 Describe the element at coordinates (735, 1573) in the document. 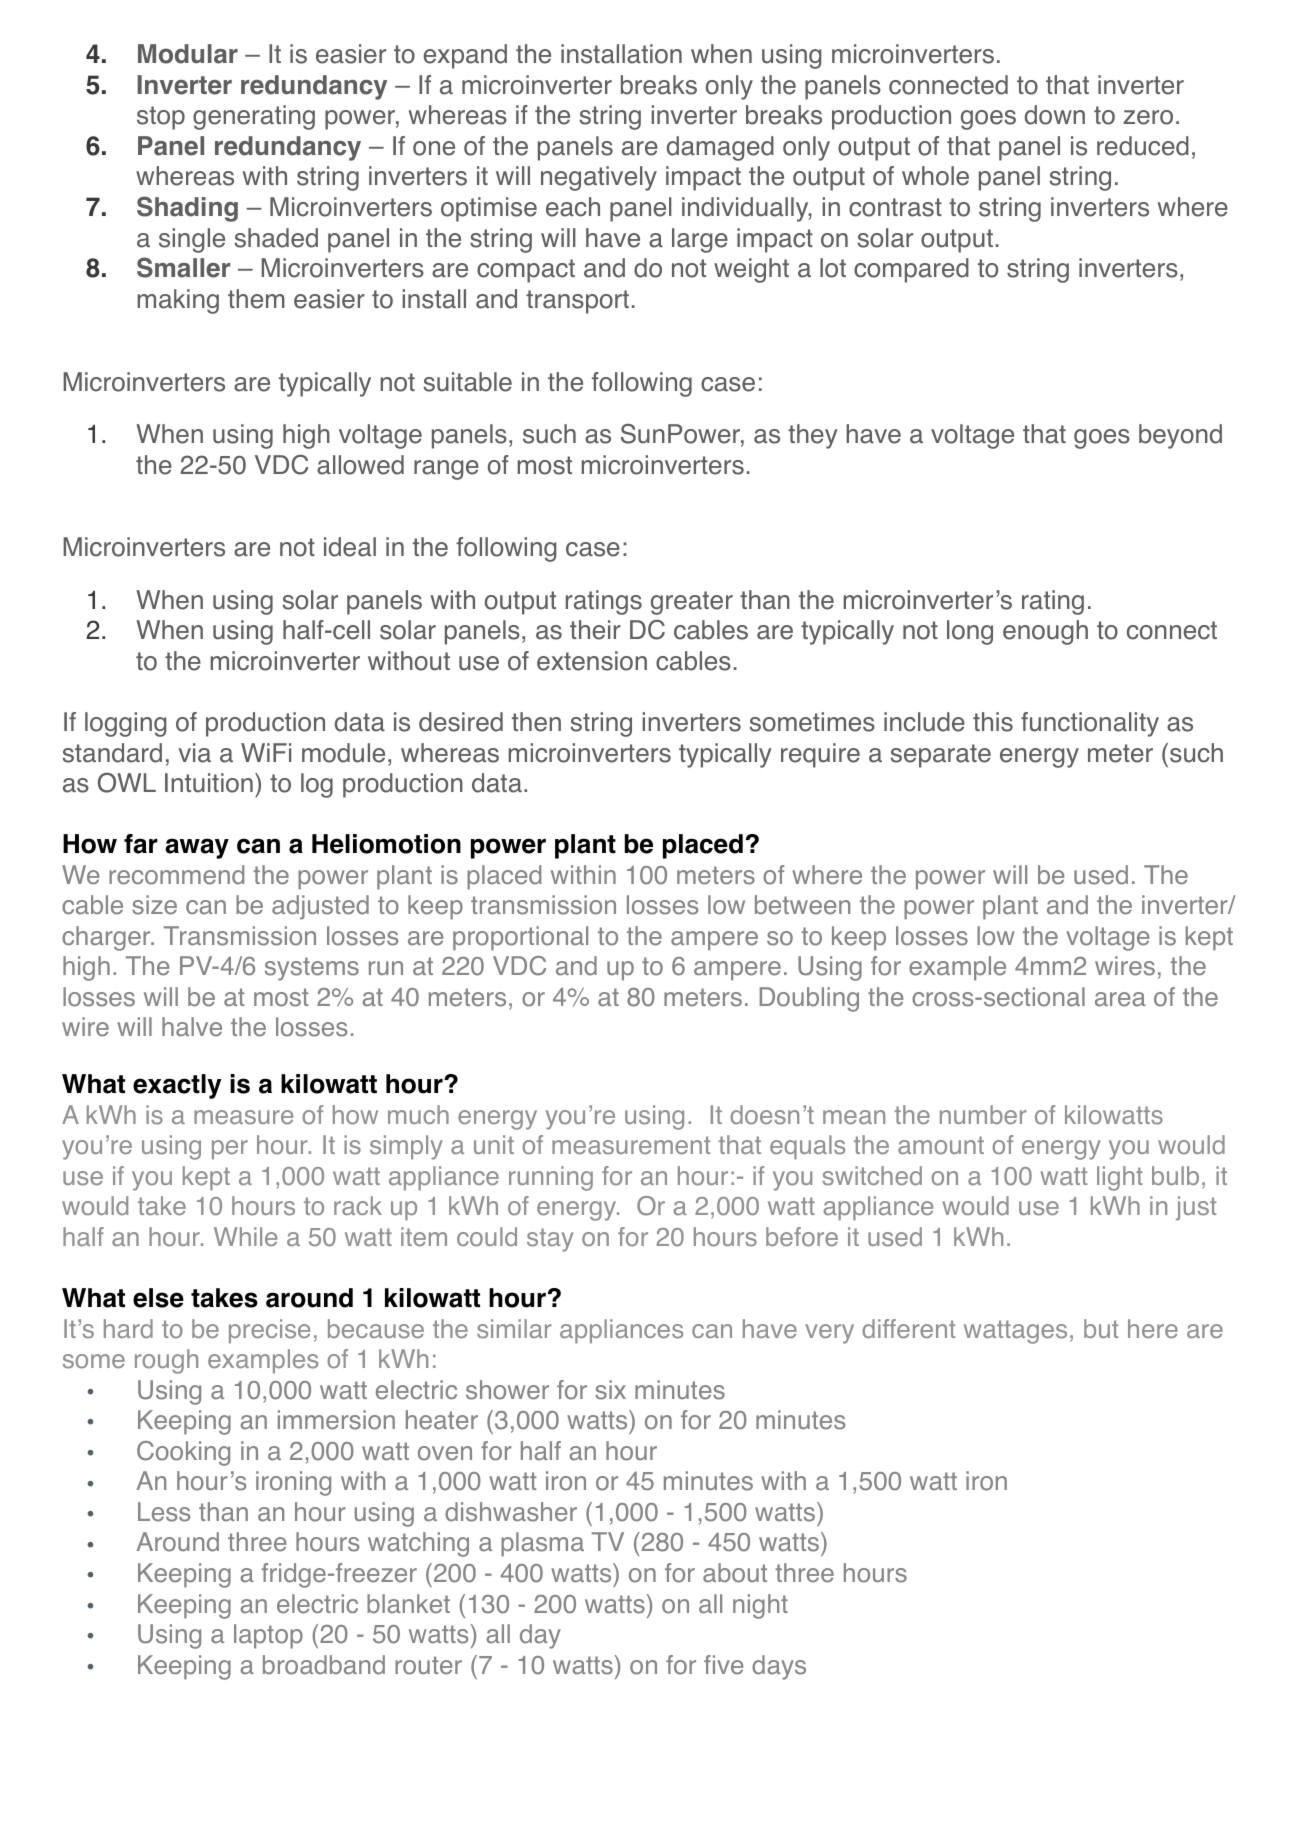

I see `about` at that location.
